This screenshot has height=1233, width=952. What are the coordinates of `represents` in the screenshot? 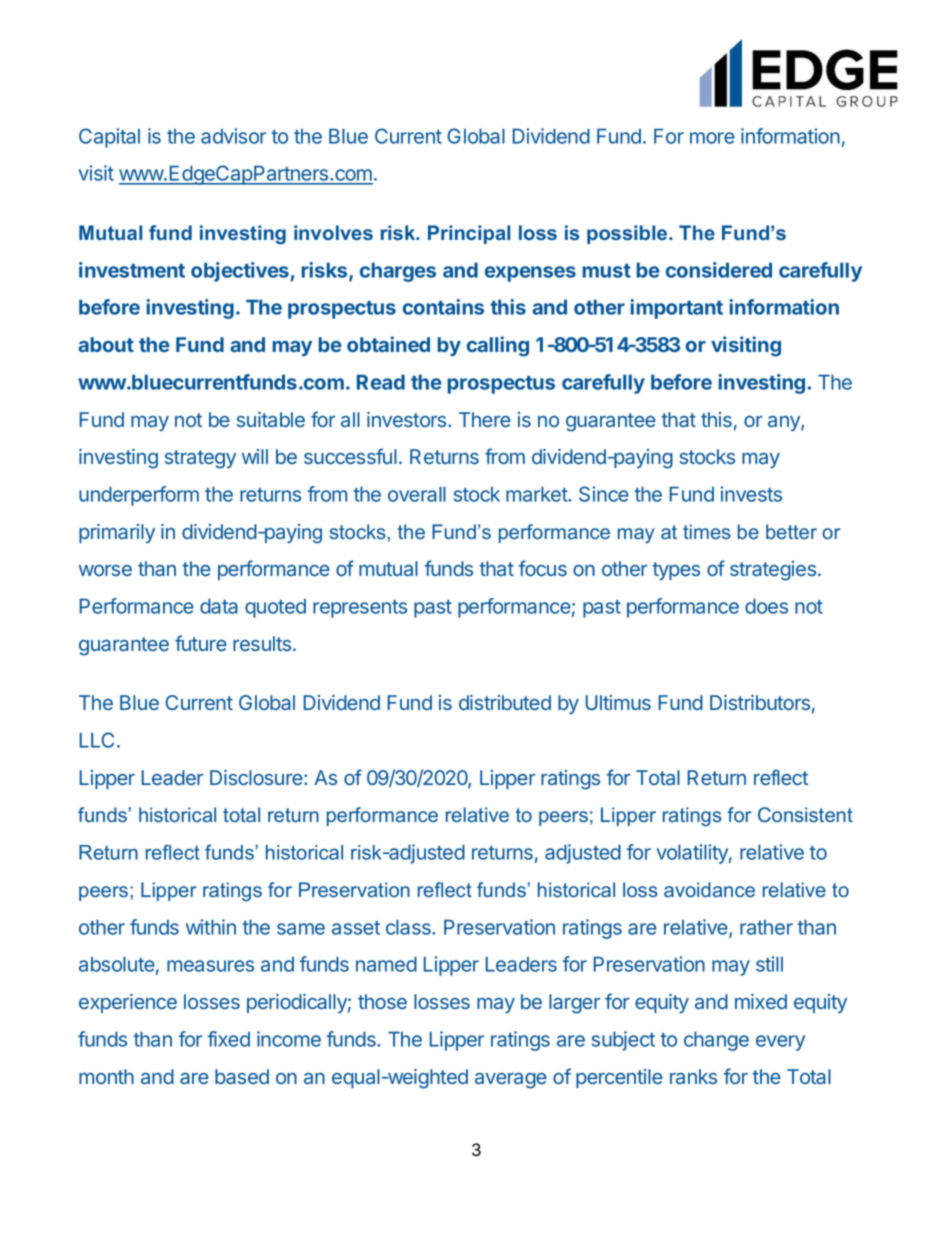 It's located at (360, 609).
